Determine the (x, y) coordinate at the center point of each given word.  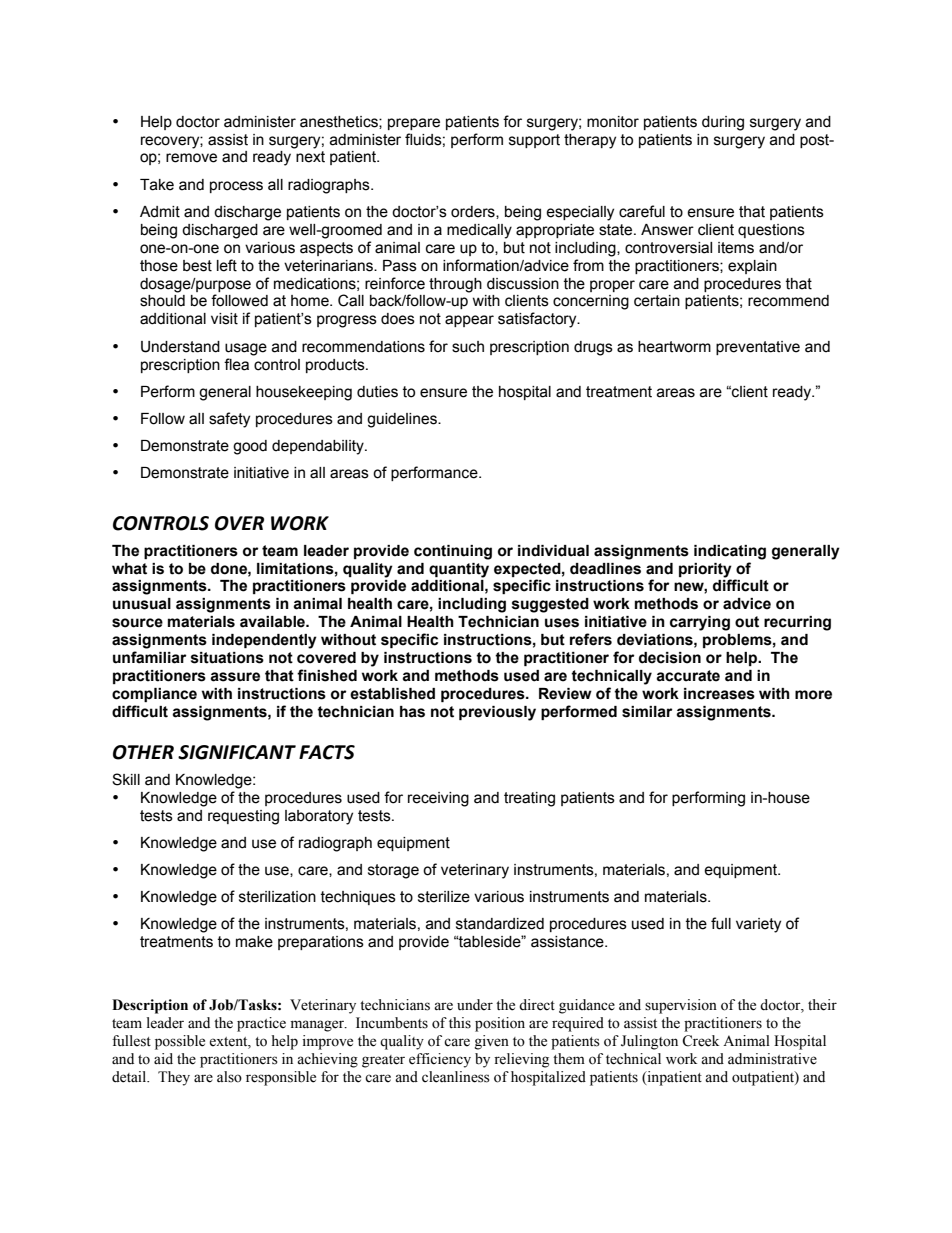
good (250, 447)
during (723, 123)
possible (180, 1042)
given (492, 1042)
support (534, 141)
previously (497, 713)
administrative (772, 1059)
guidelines (403, 420)
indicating (730, 552)
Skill (126, 779)
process (236, 187)
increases (719, 694)
